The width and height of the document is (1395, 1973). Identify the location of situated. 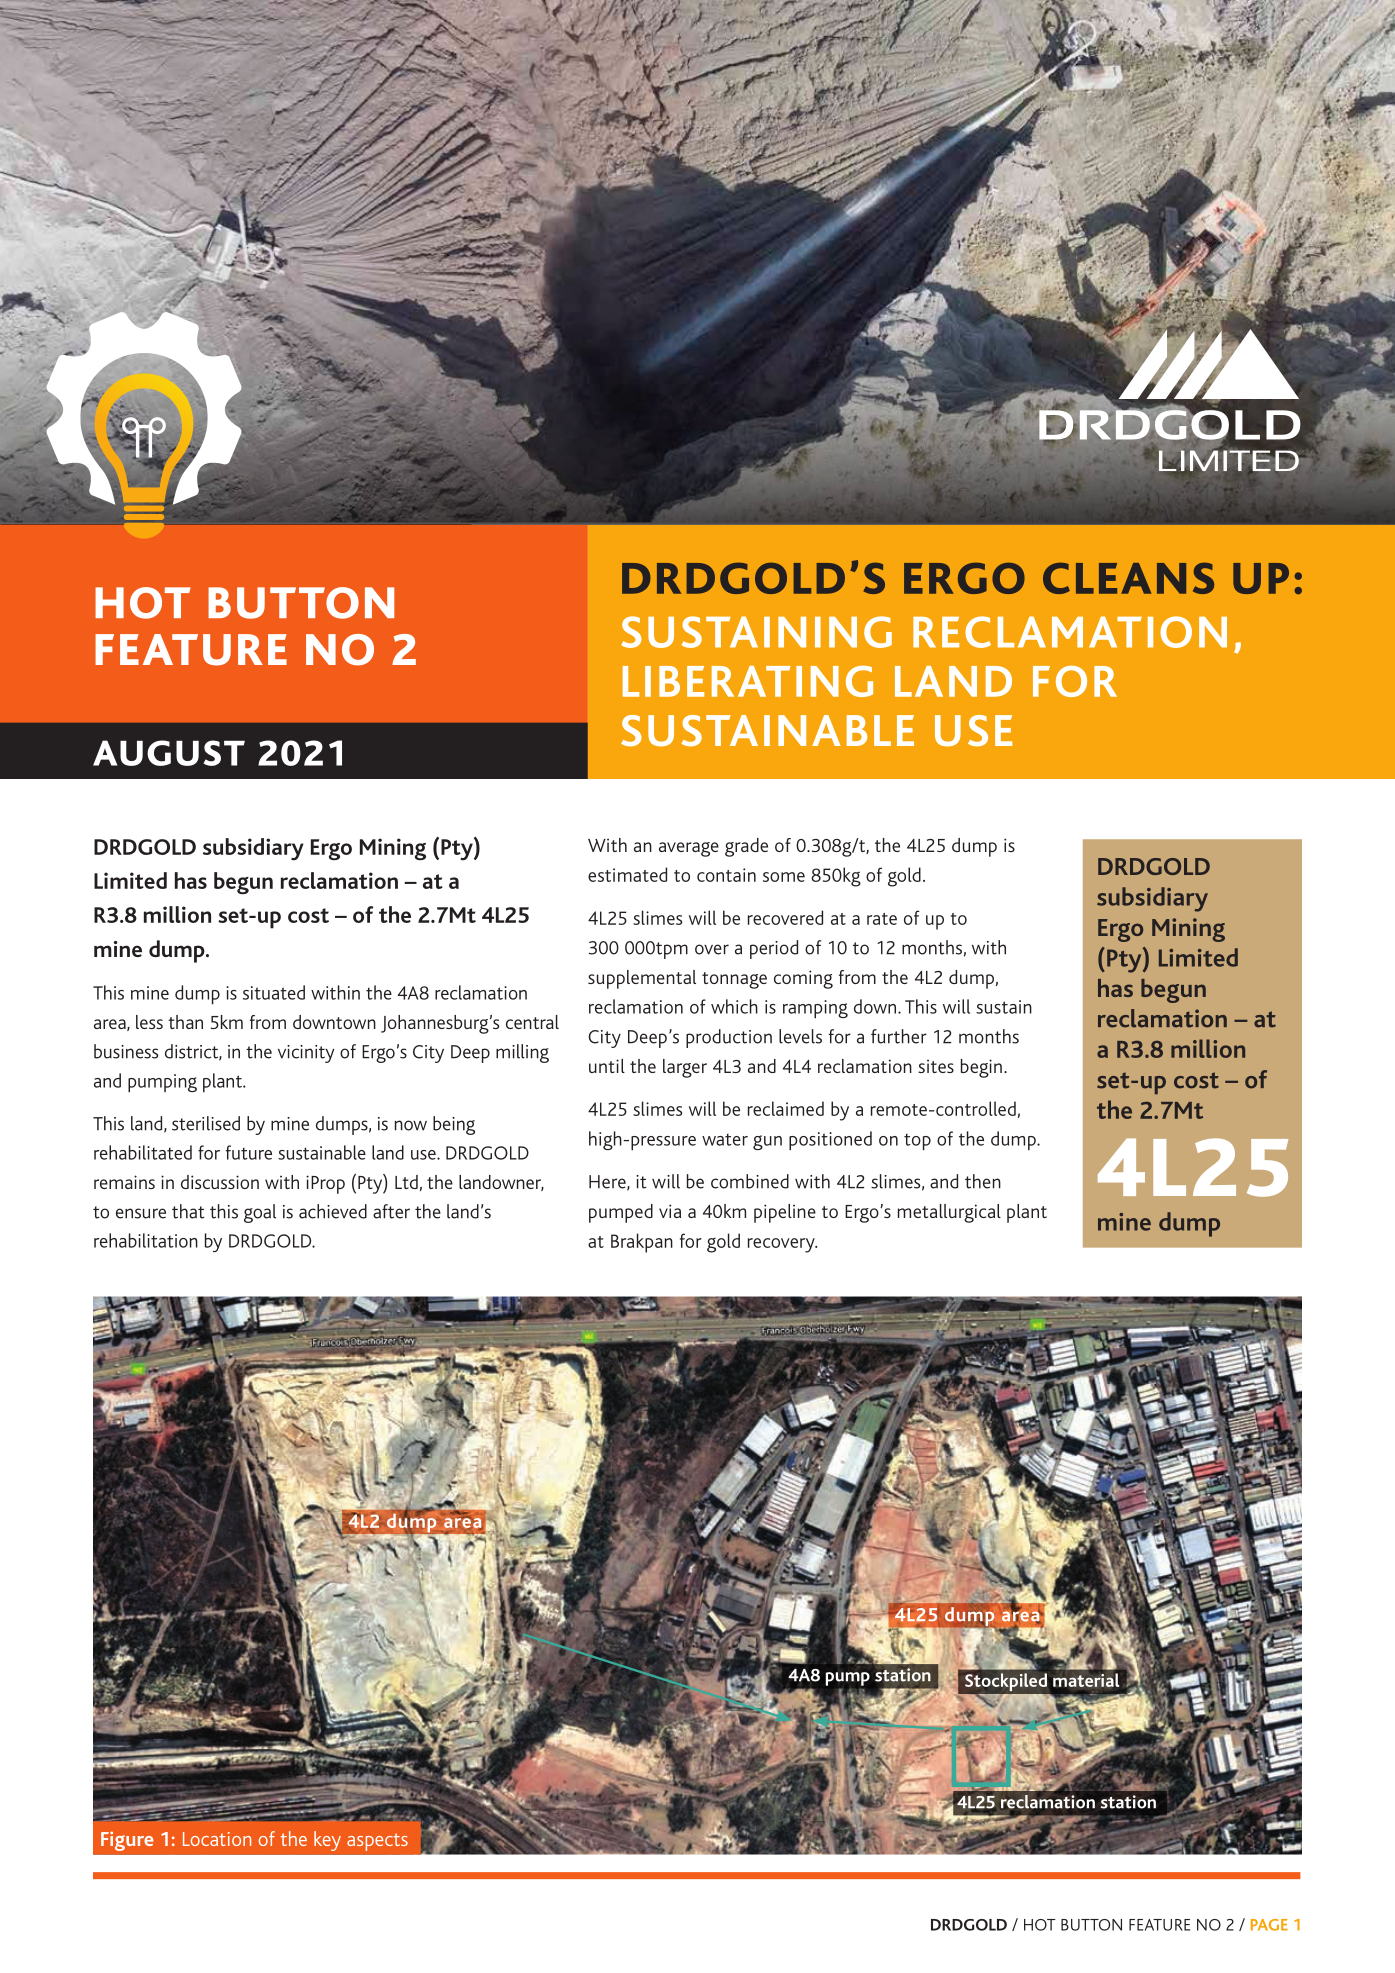
(274, 992).
